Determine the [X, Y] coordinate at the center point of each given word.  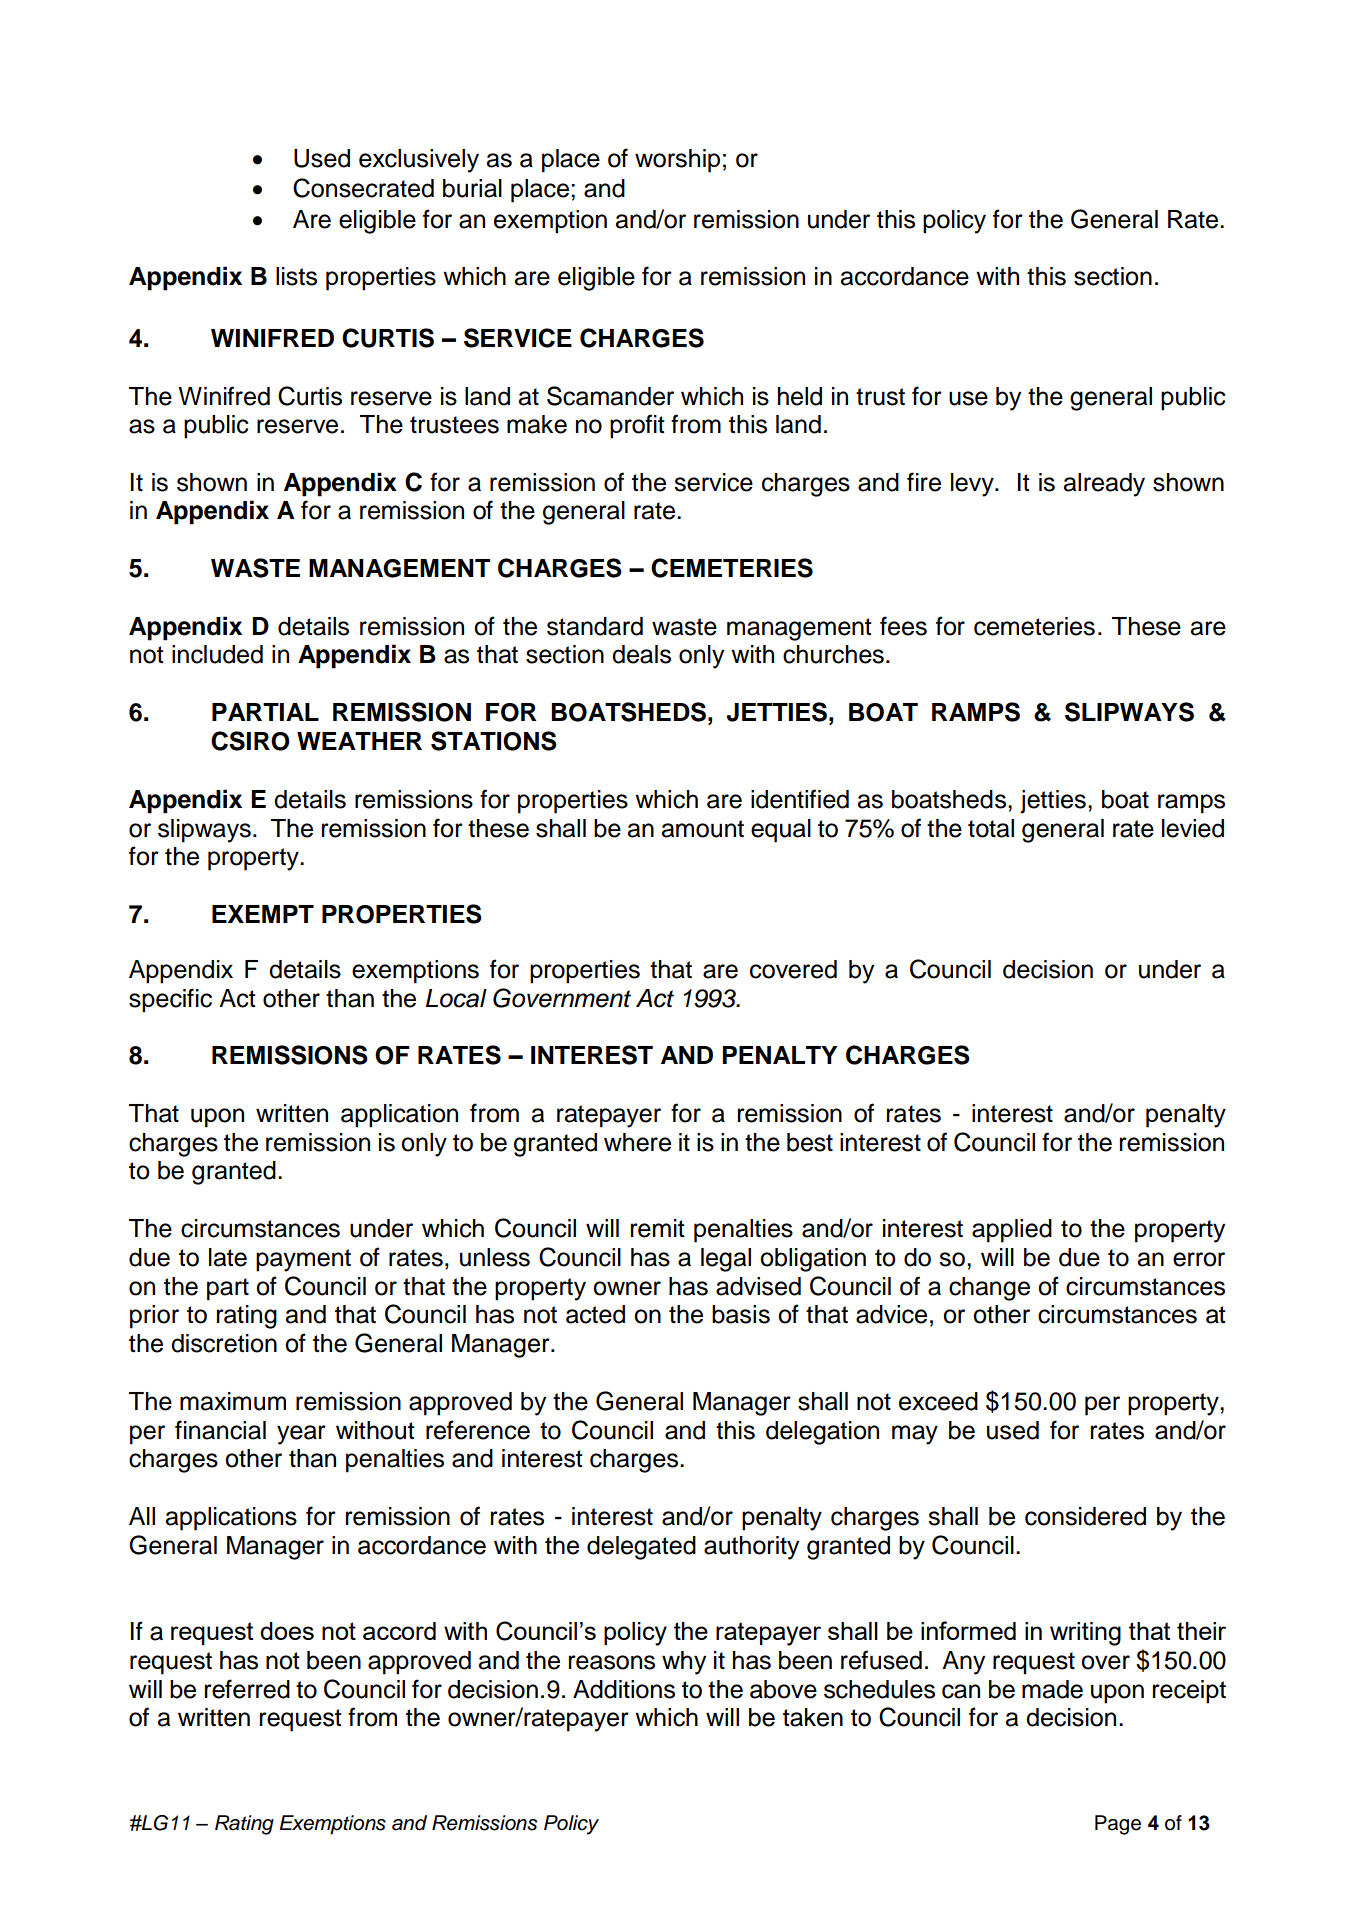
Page [1118, 1825]
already [1104, 485]
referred [247, 1689]
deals [641, 654]
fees [903, 626]
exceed [938, 1401]
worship [677, 161]
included [217, 654]
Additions [624, 1689]
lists [296, 276]
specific [170, 1000]
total [991, 828]
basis [741, 1314]
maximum [233, 1401]
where [637, 1142]
